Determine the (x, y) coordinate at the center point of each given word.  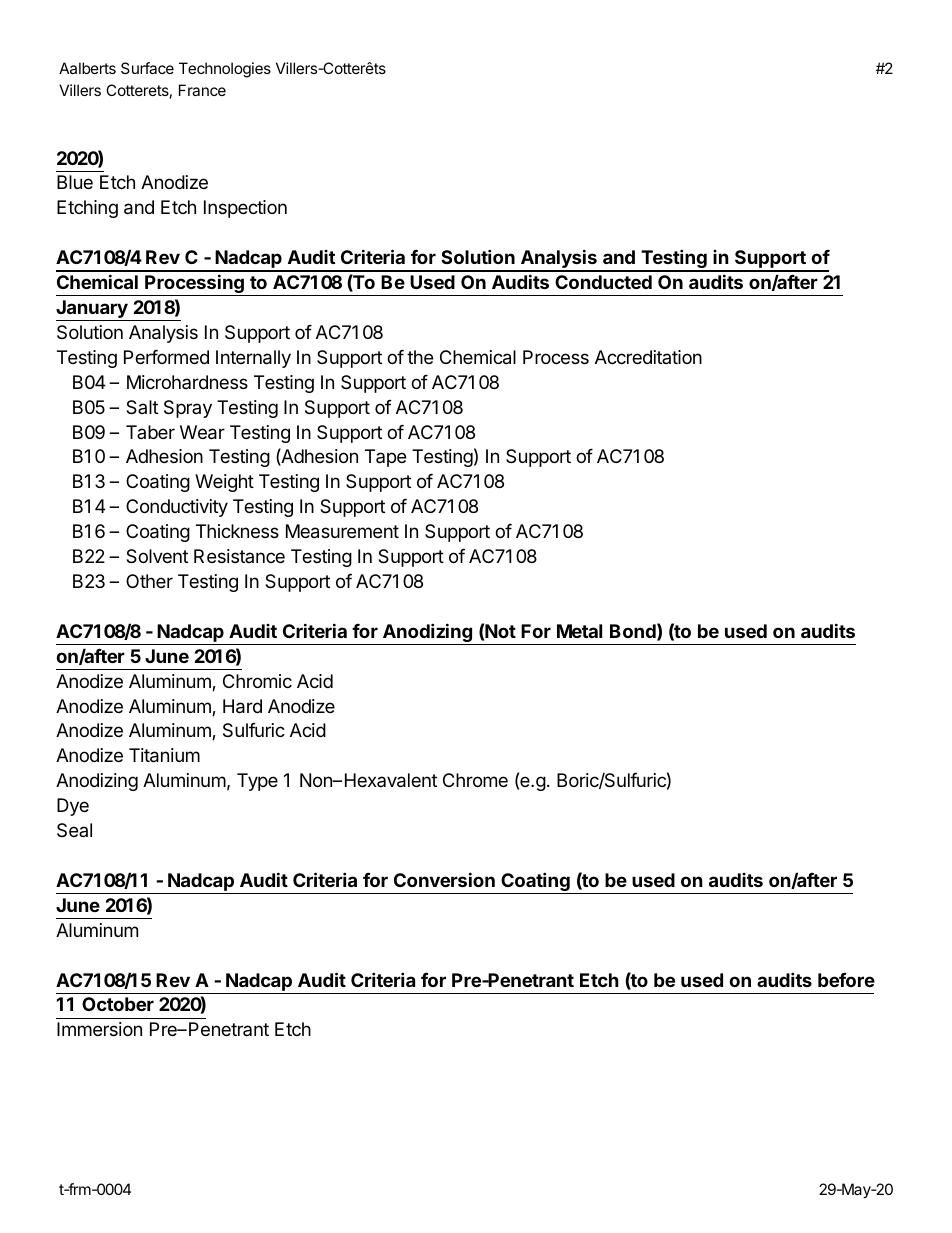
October (118, 1004)
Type (257, 782)
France (202, 90)
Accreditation (648, 357)
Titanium (164, 755)
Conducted (603, 282)
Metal (579, 631)
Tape (385, 458)
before (846, 980)
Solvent (157, 556)
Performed (166, 357)
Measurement (342, 531)
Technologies (225, 70)
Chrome (475, 780)
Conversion (444, 879)
